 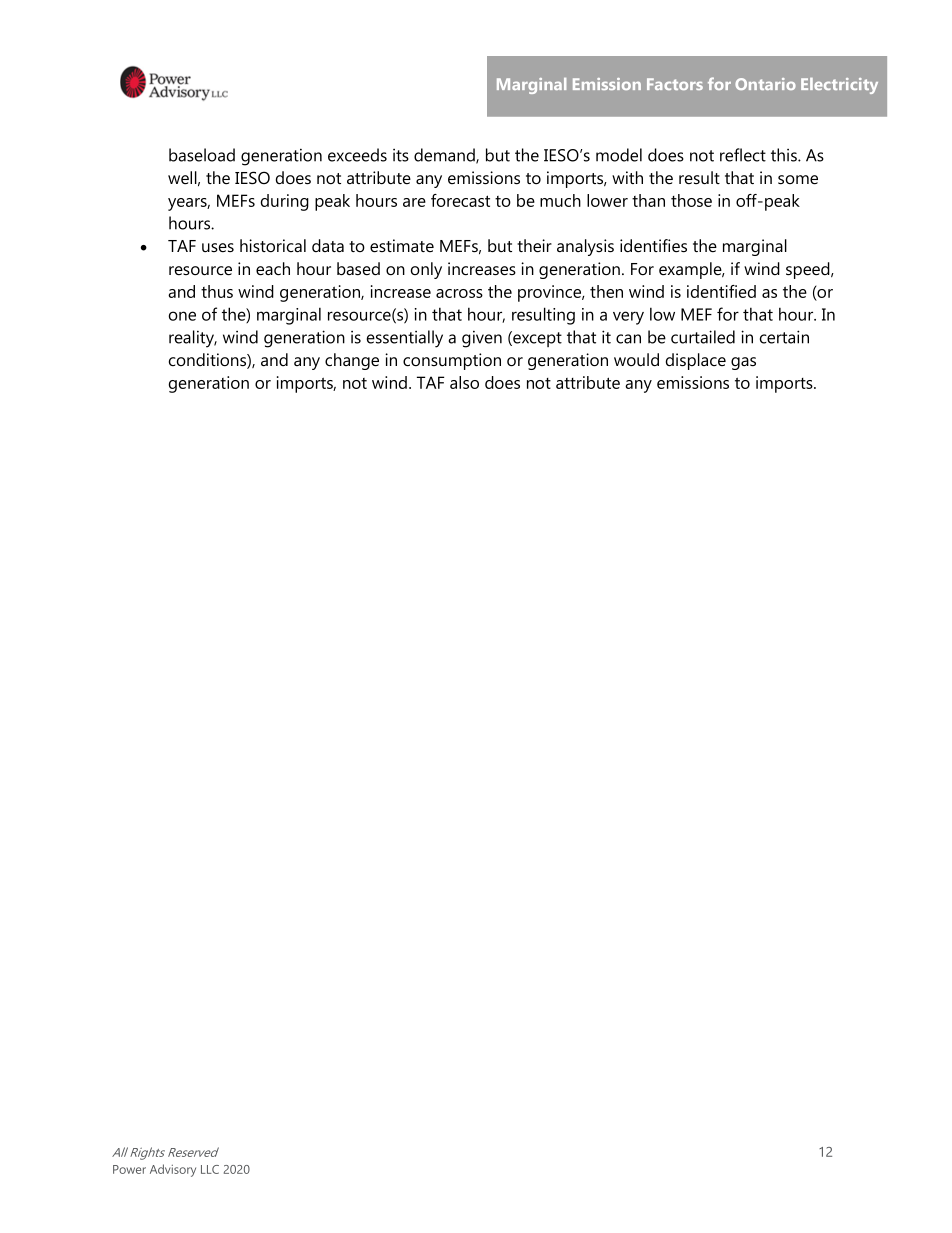 What do you see at coordinates (129, 1169) in the image?
I see `Power` at bounding box center [129, 1169].
